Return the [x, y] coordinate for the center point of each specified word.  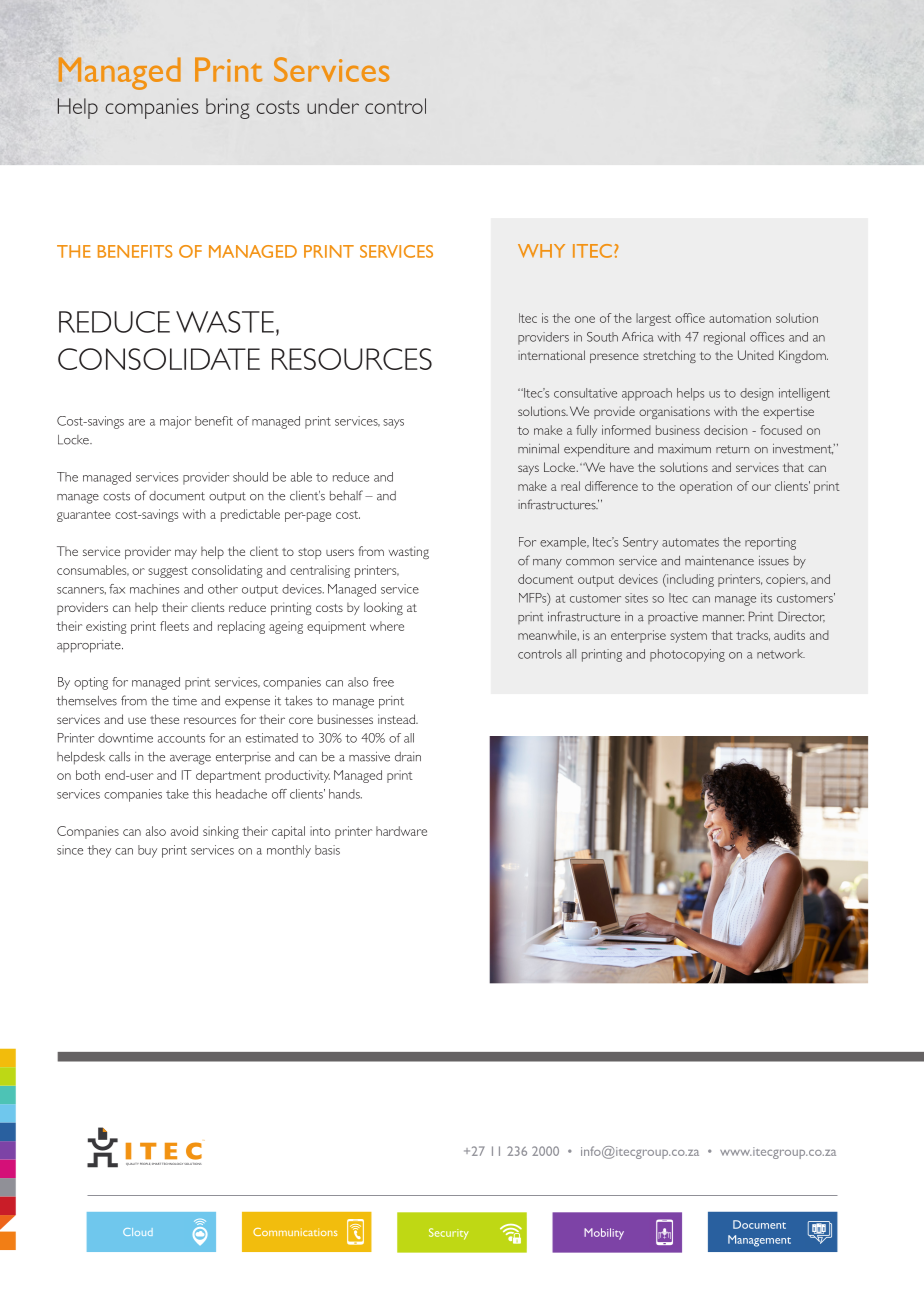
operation [706, 487]
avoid [184, 831]
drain [408, 757]
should [250, 477]
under [333, 106]
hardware [401, 831]
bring [228, 108]
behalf [346, 495]
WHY [541, 251]
